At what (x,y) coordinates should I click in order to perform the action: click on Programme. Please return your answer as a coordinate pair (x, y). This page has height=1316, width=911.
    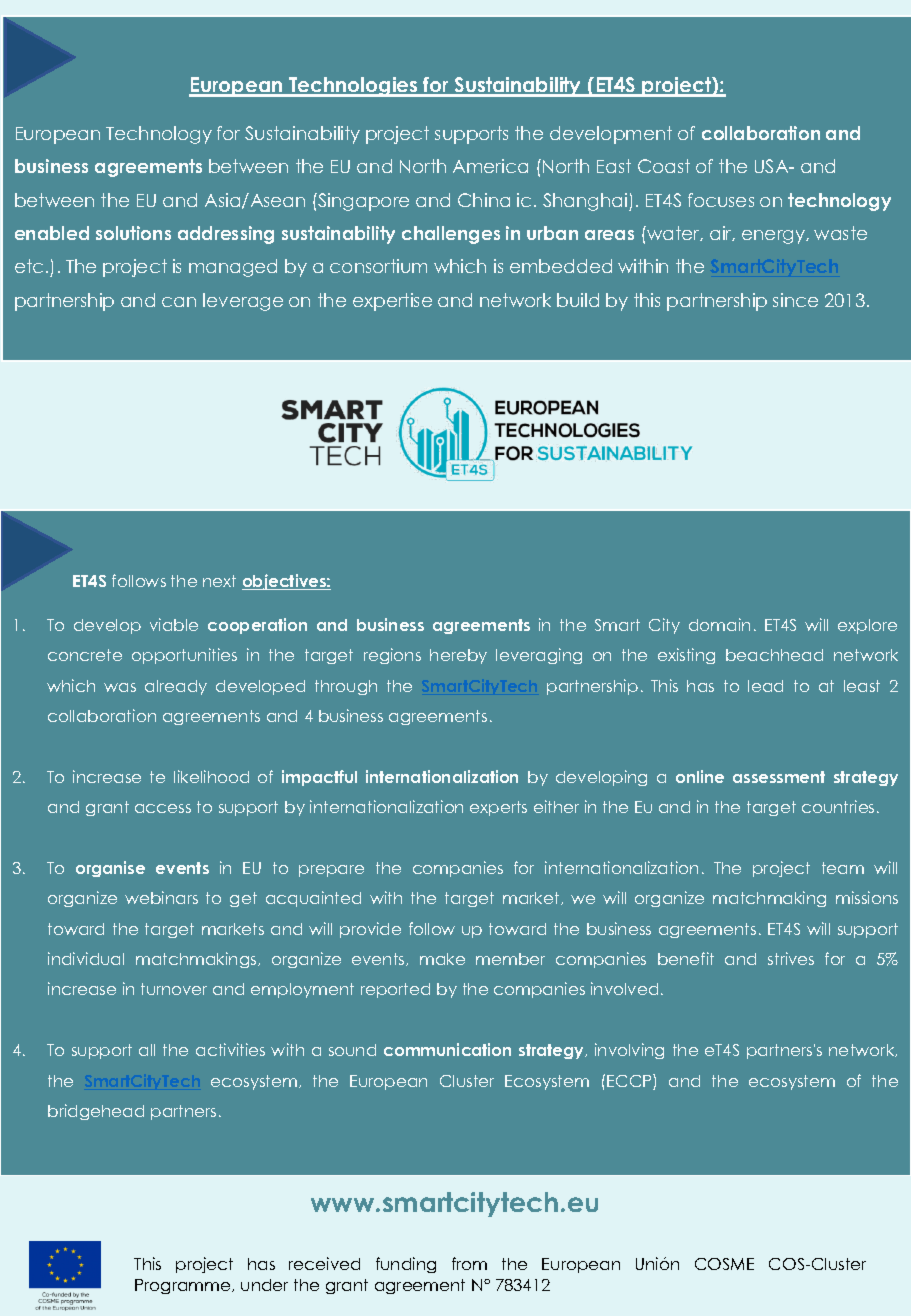
    Looking at the image, I should click on (184, 1286).
